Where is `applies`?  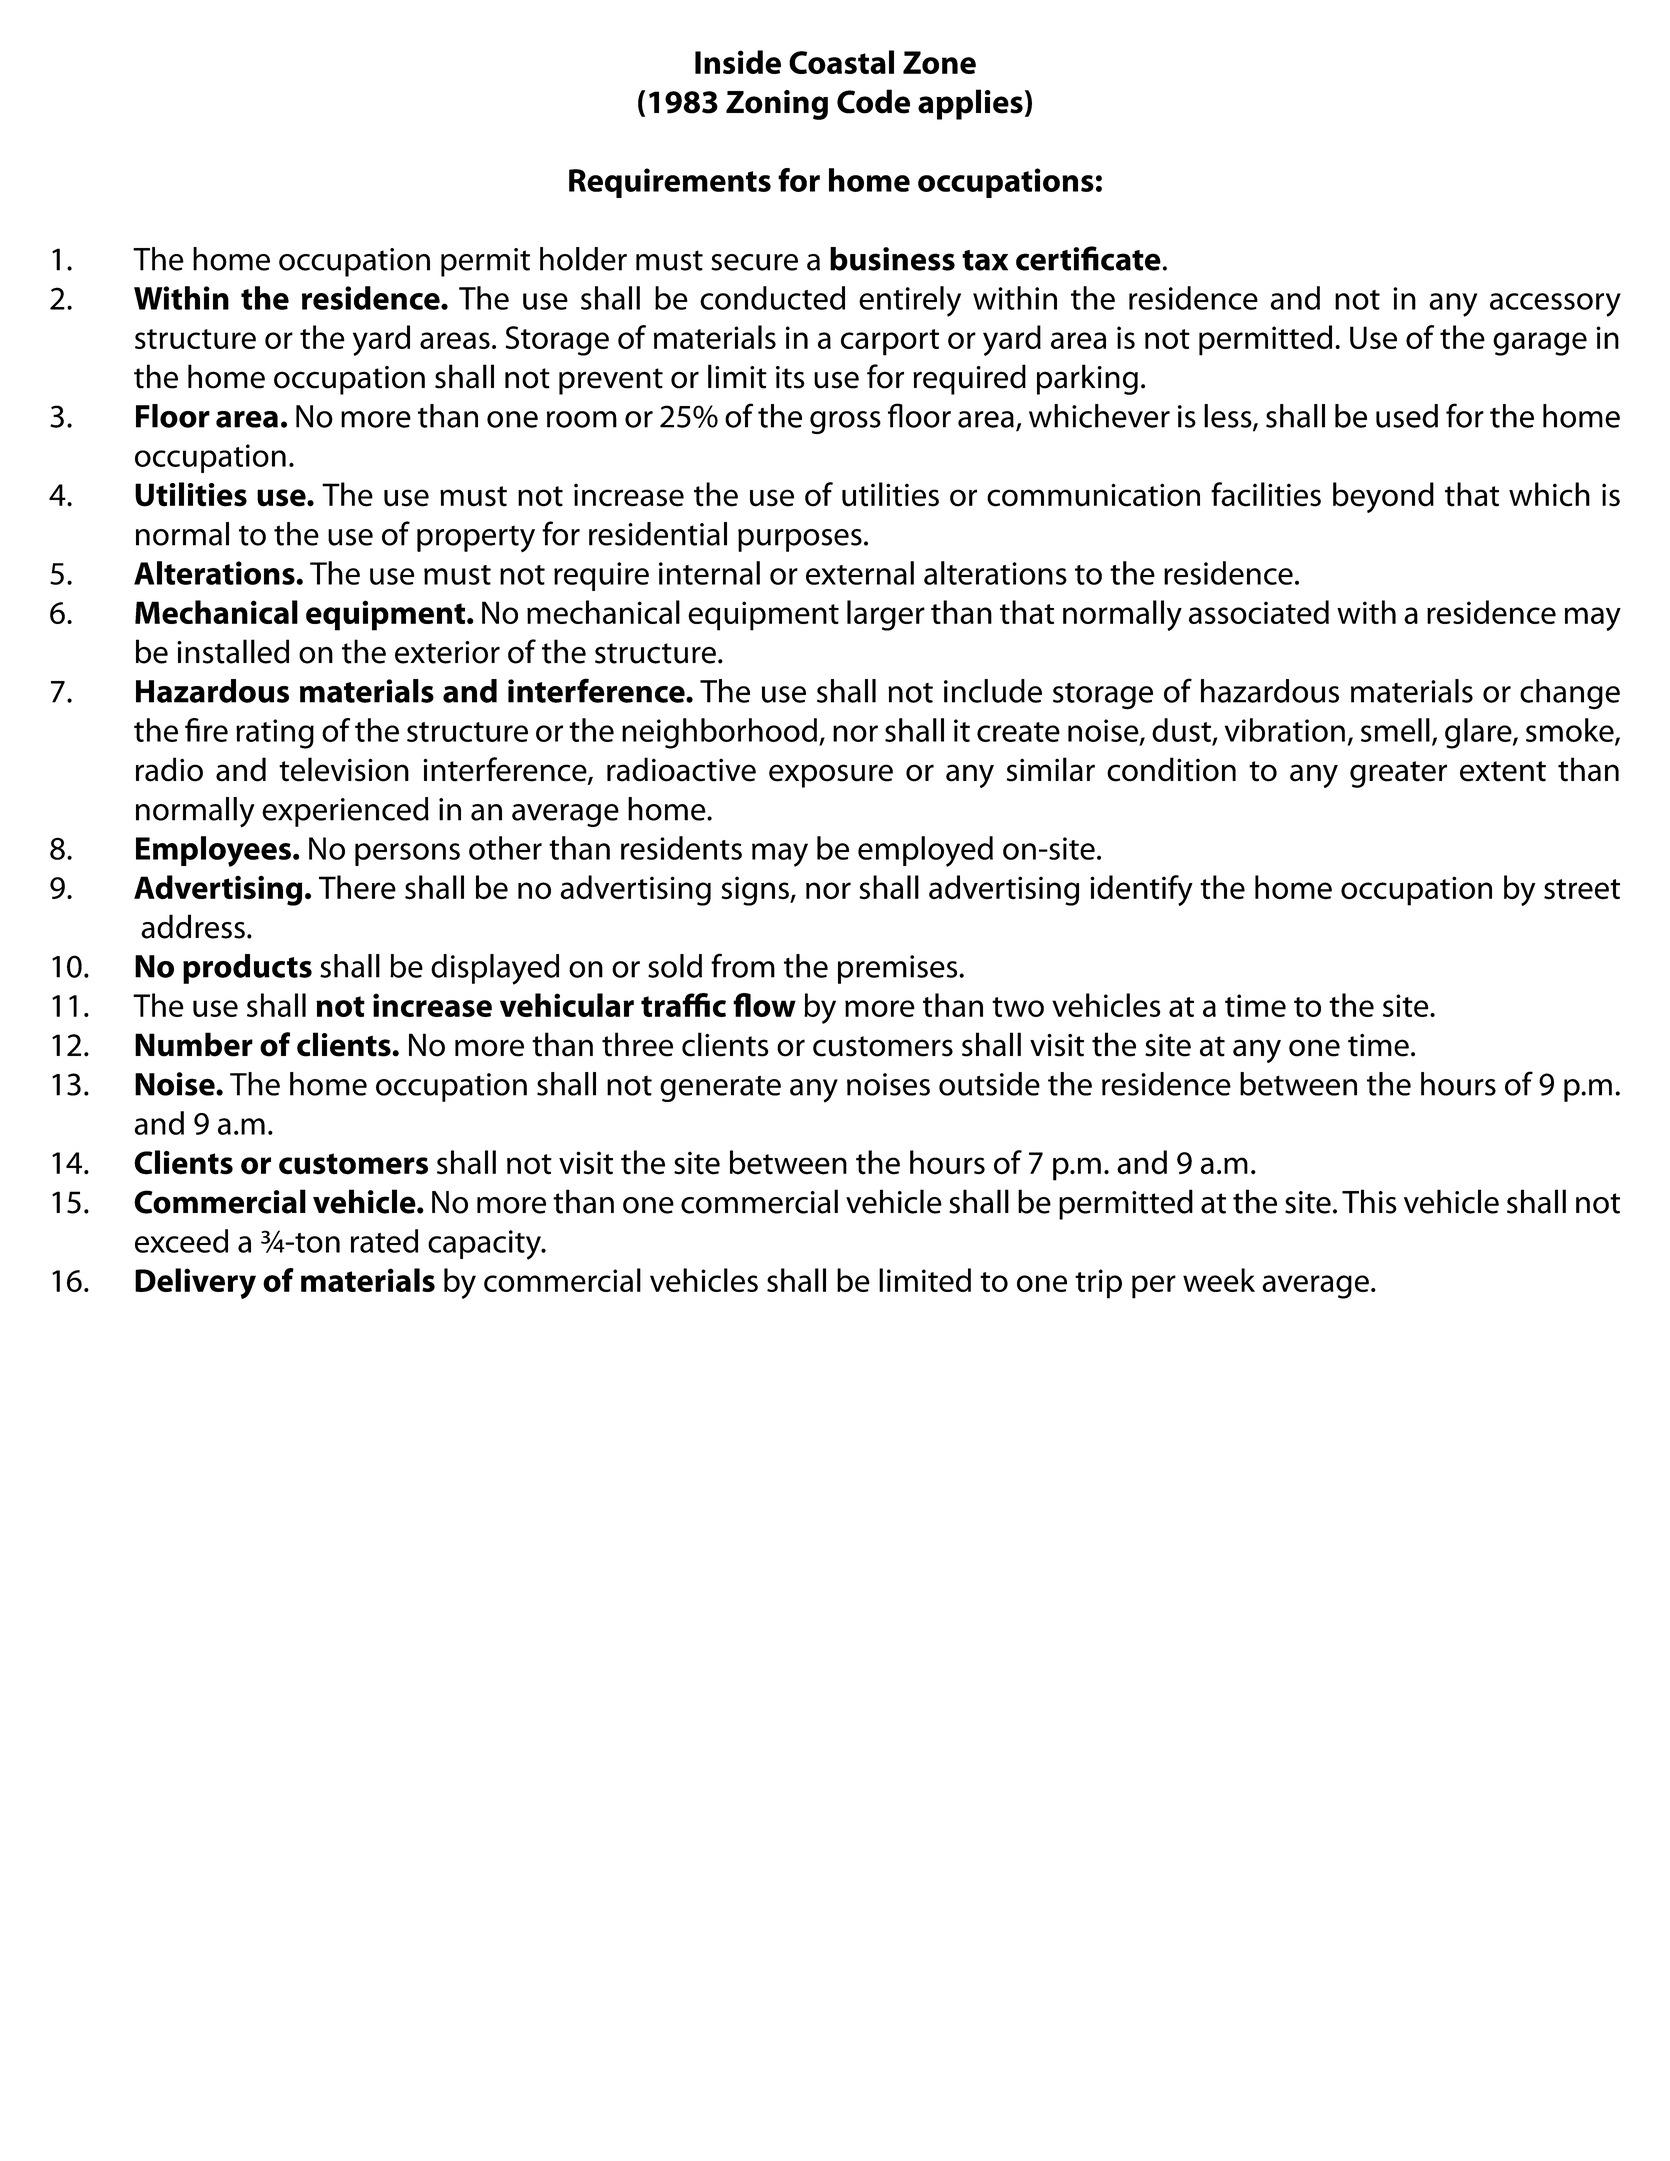
applies is located at coordinates (970, 104).
